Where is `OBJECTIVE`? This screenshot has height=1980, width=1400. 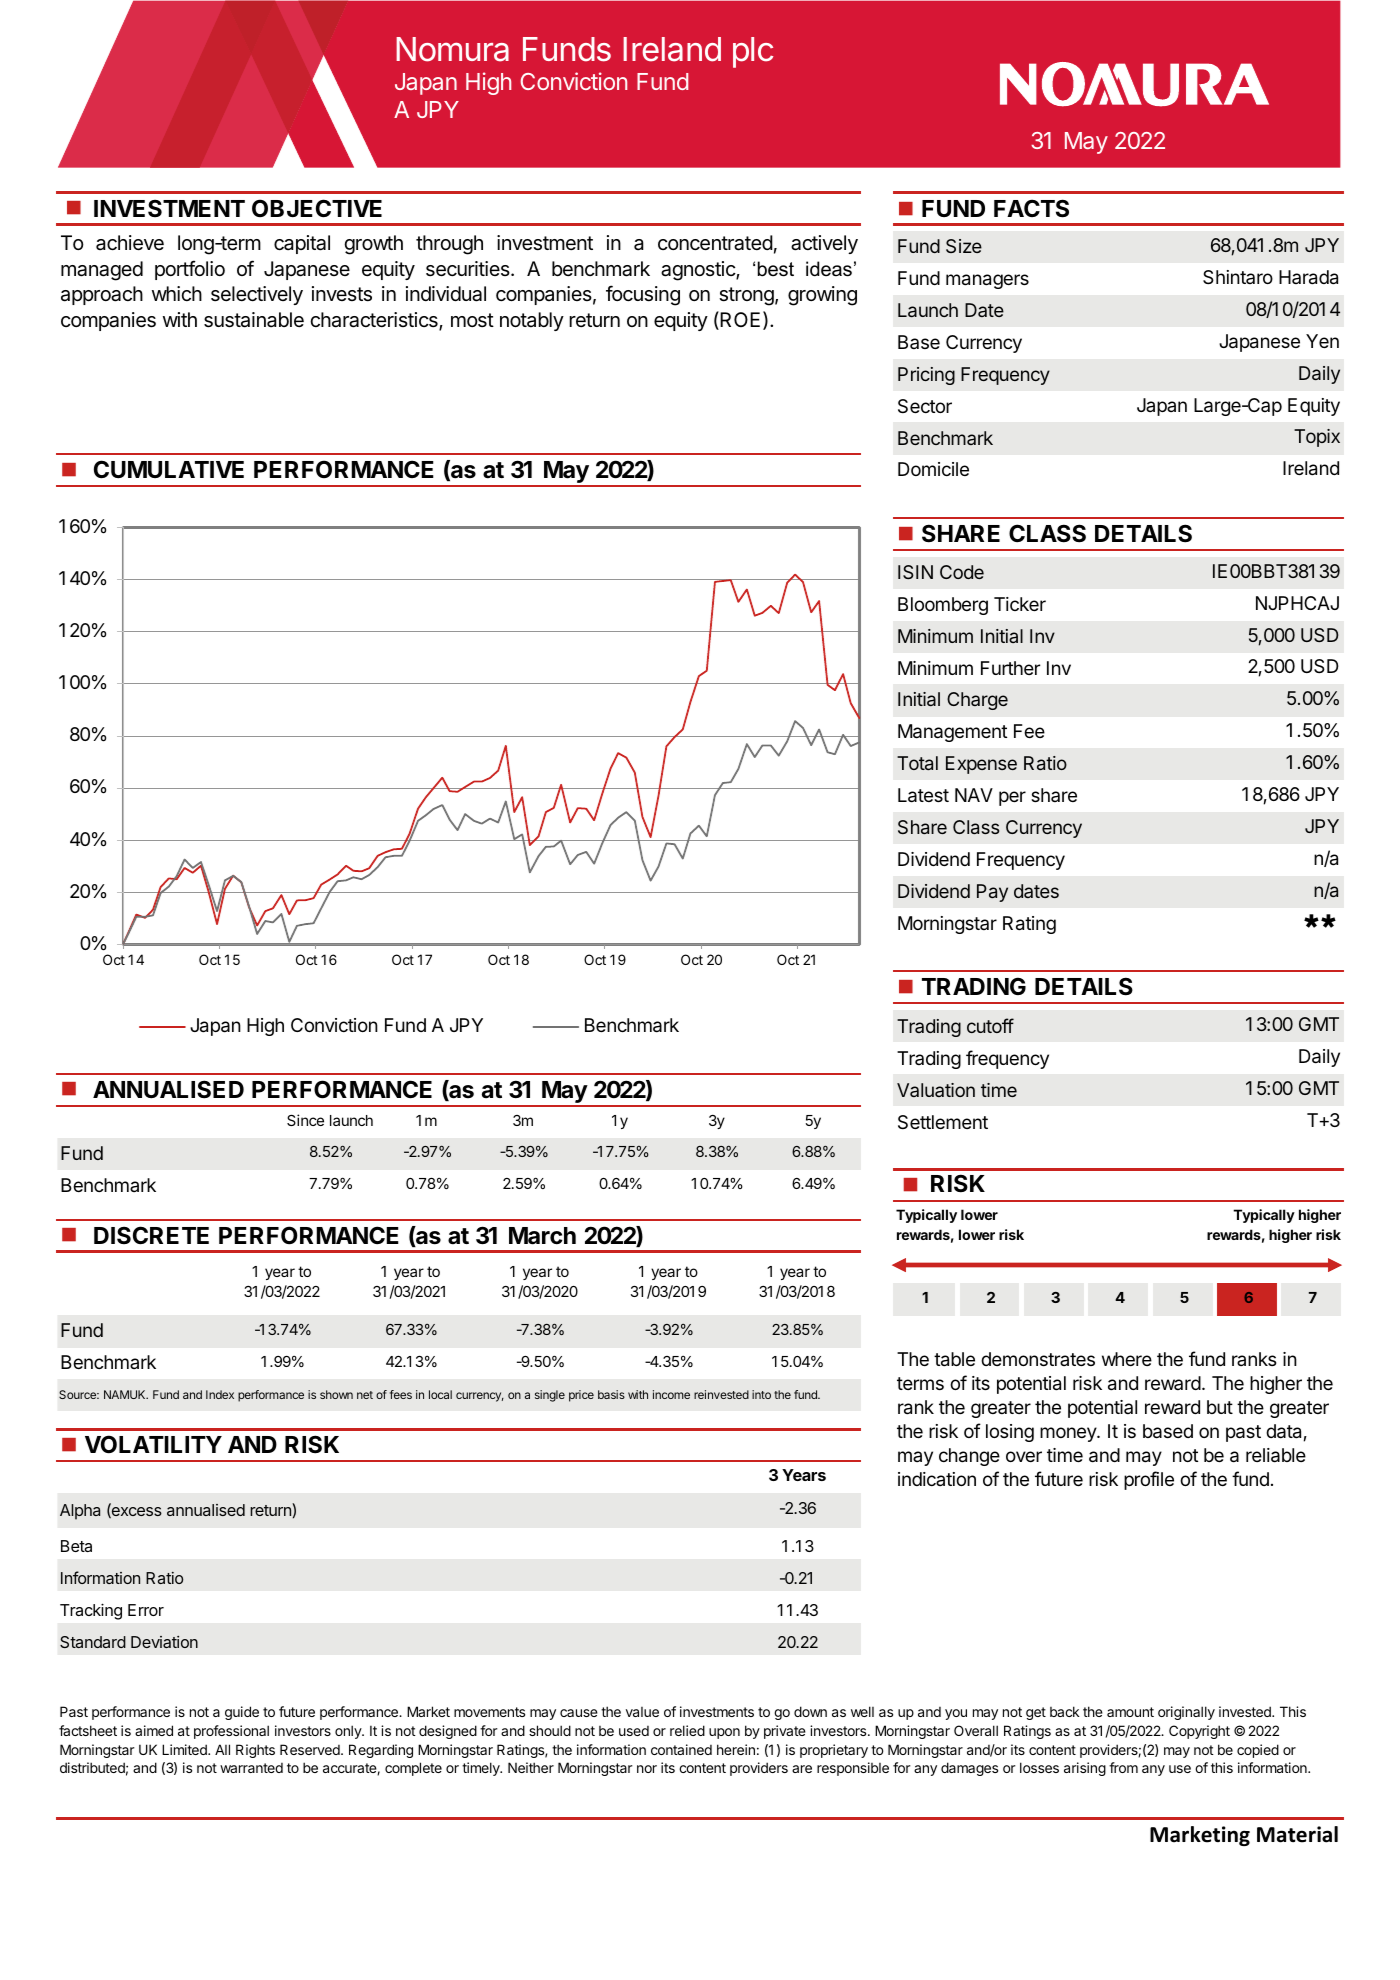
OBJECTIVE is located at coordinates (317, 208).
